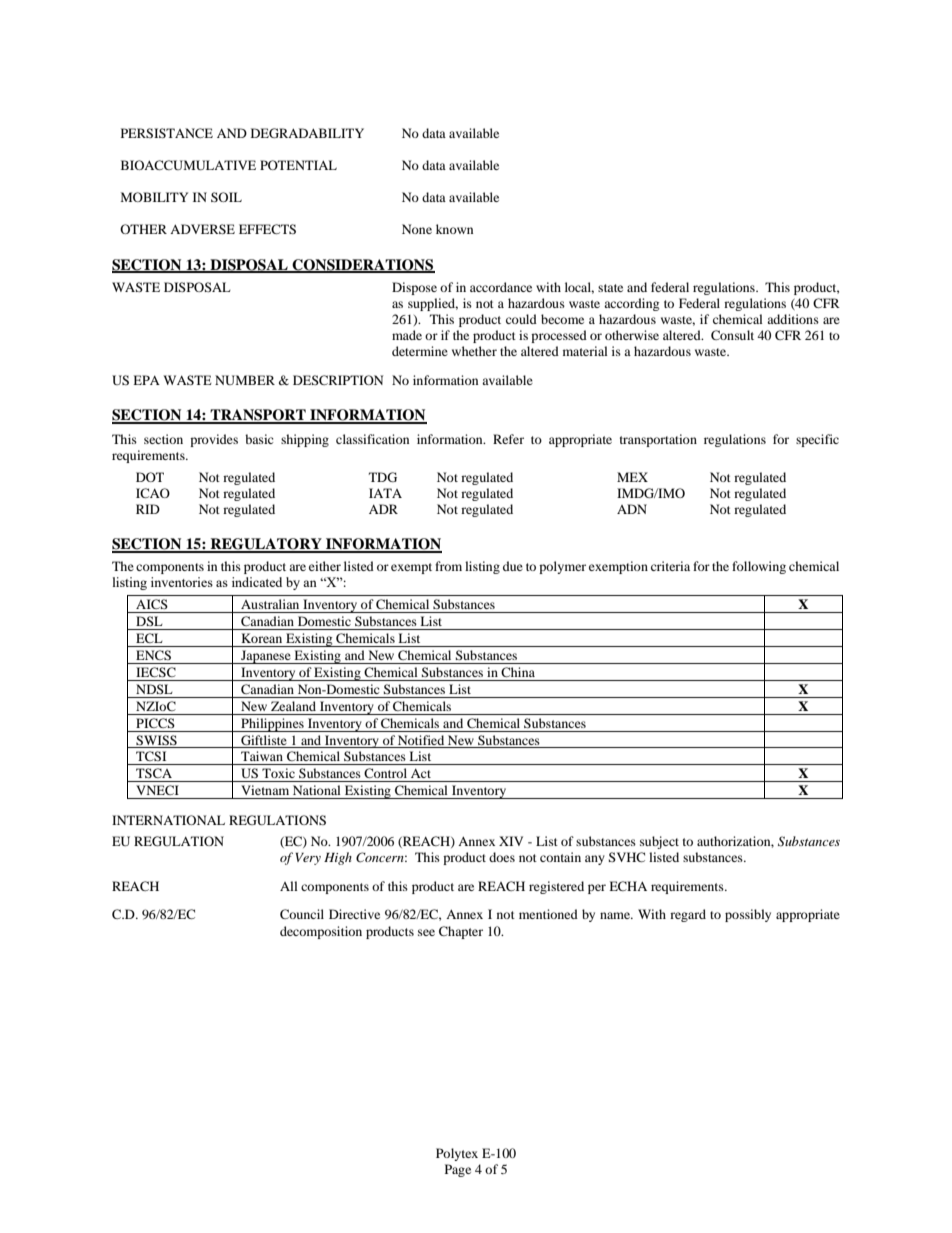 This screenshot has height=1233, width=952. I want to click on SOIL, so click(226, 197).
